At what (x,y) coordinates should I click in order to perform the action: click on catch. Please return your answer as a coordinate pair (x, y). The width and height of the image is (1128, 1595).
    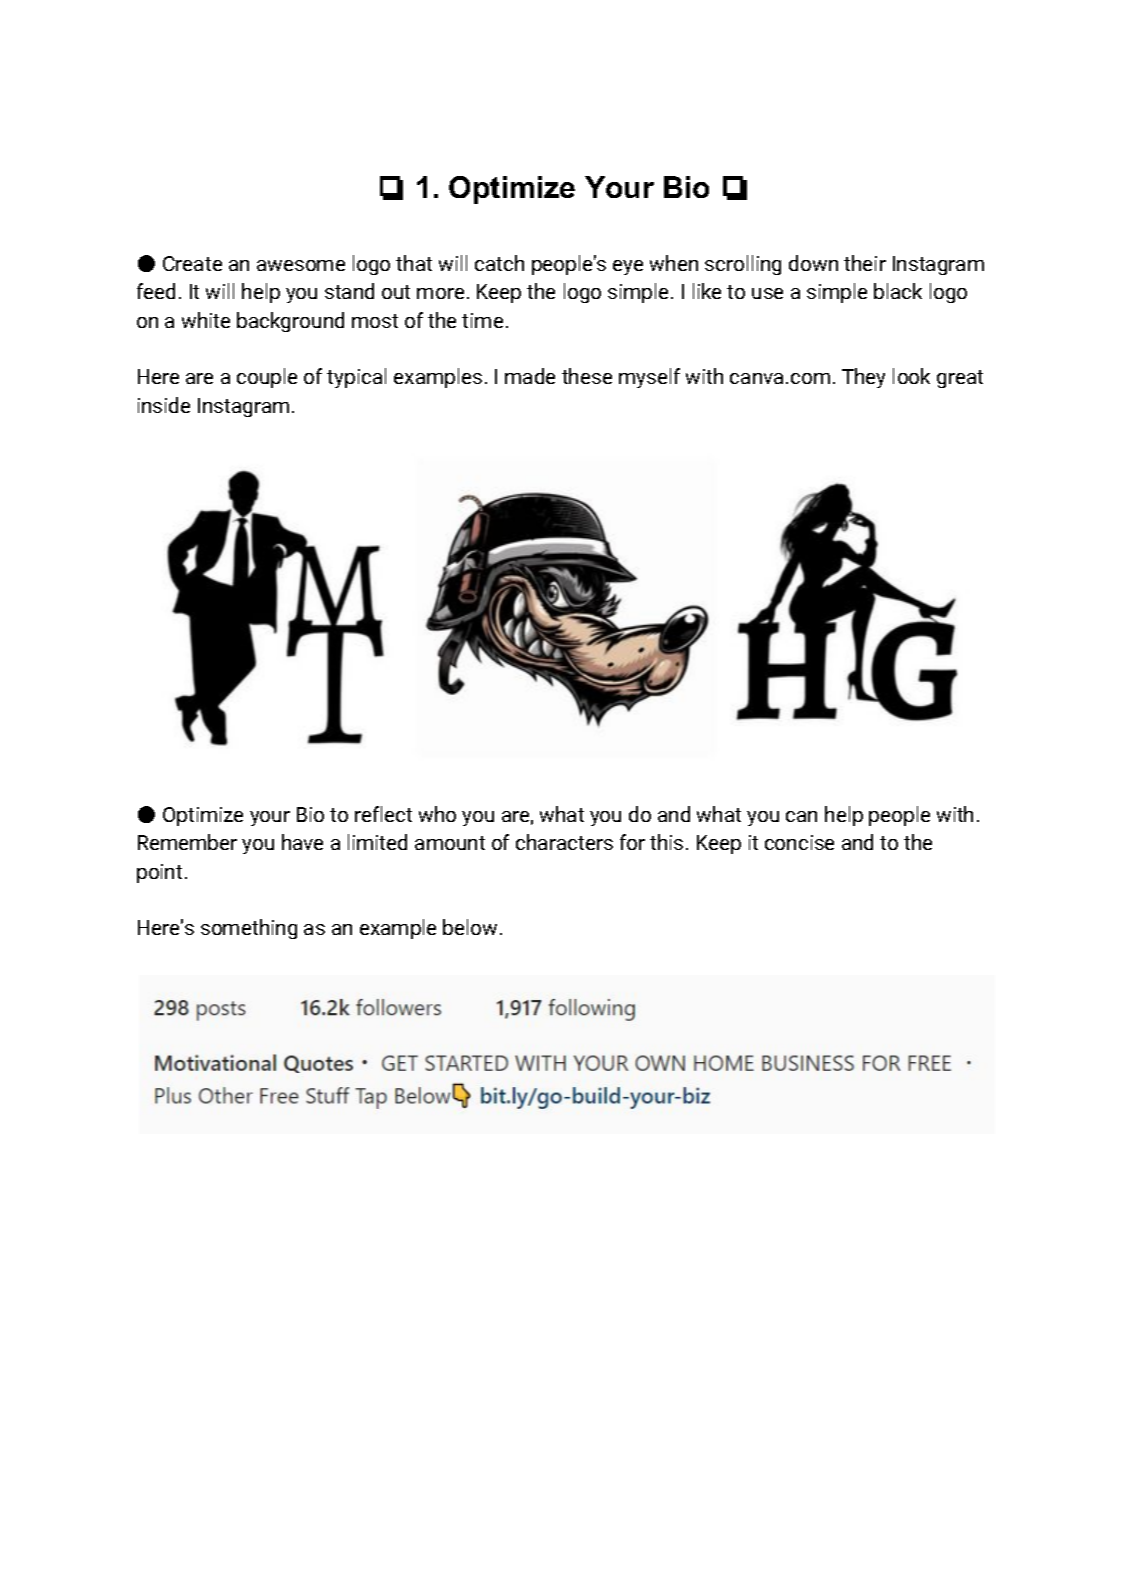
    Looking at the image, I should click on (499, 263).
